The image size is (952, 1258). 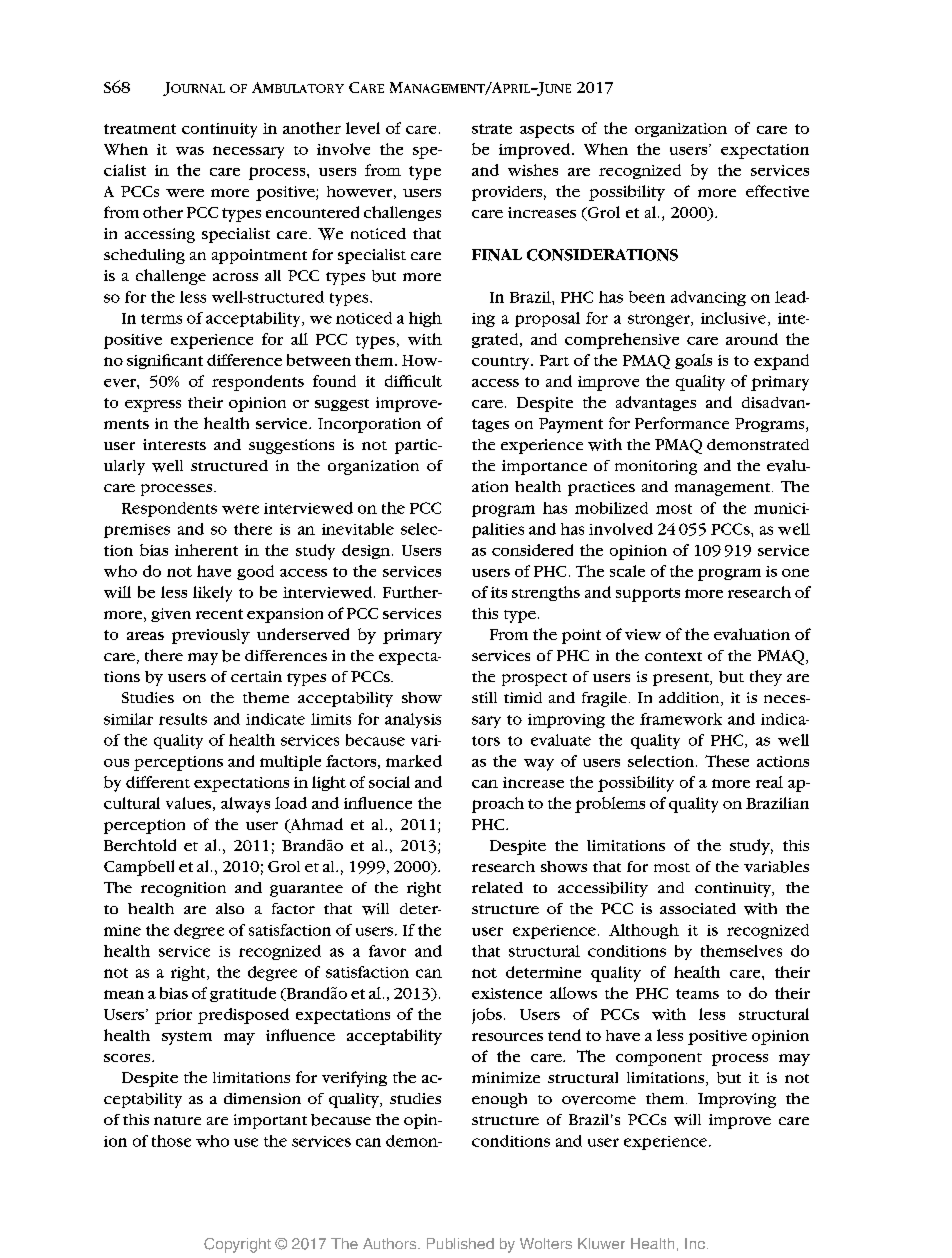 What do you see at coordinates (183, 719) in the screenshot?
I see `results` at bounding box center [183, 719].
